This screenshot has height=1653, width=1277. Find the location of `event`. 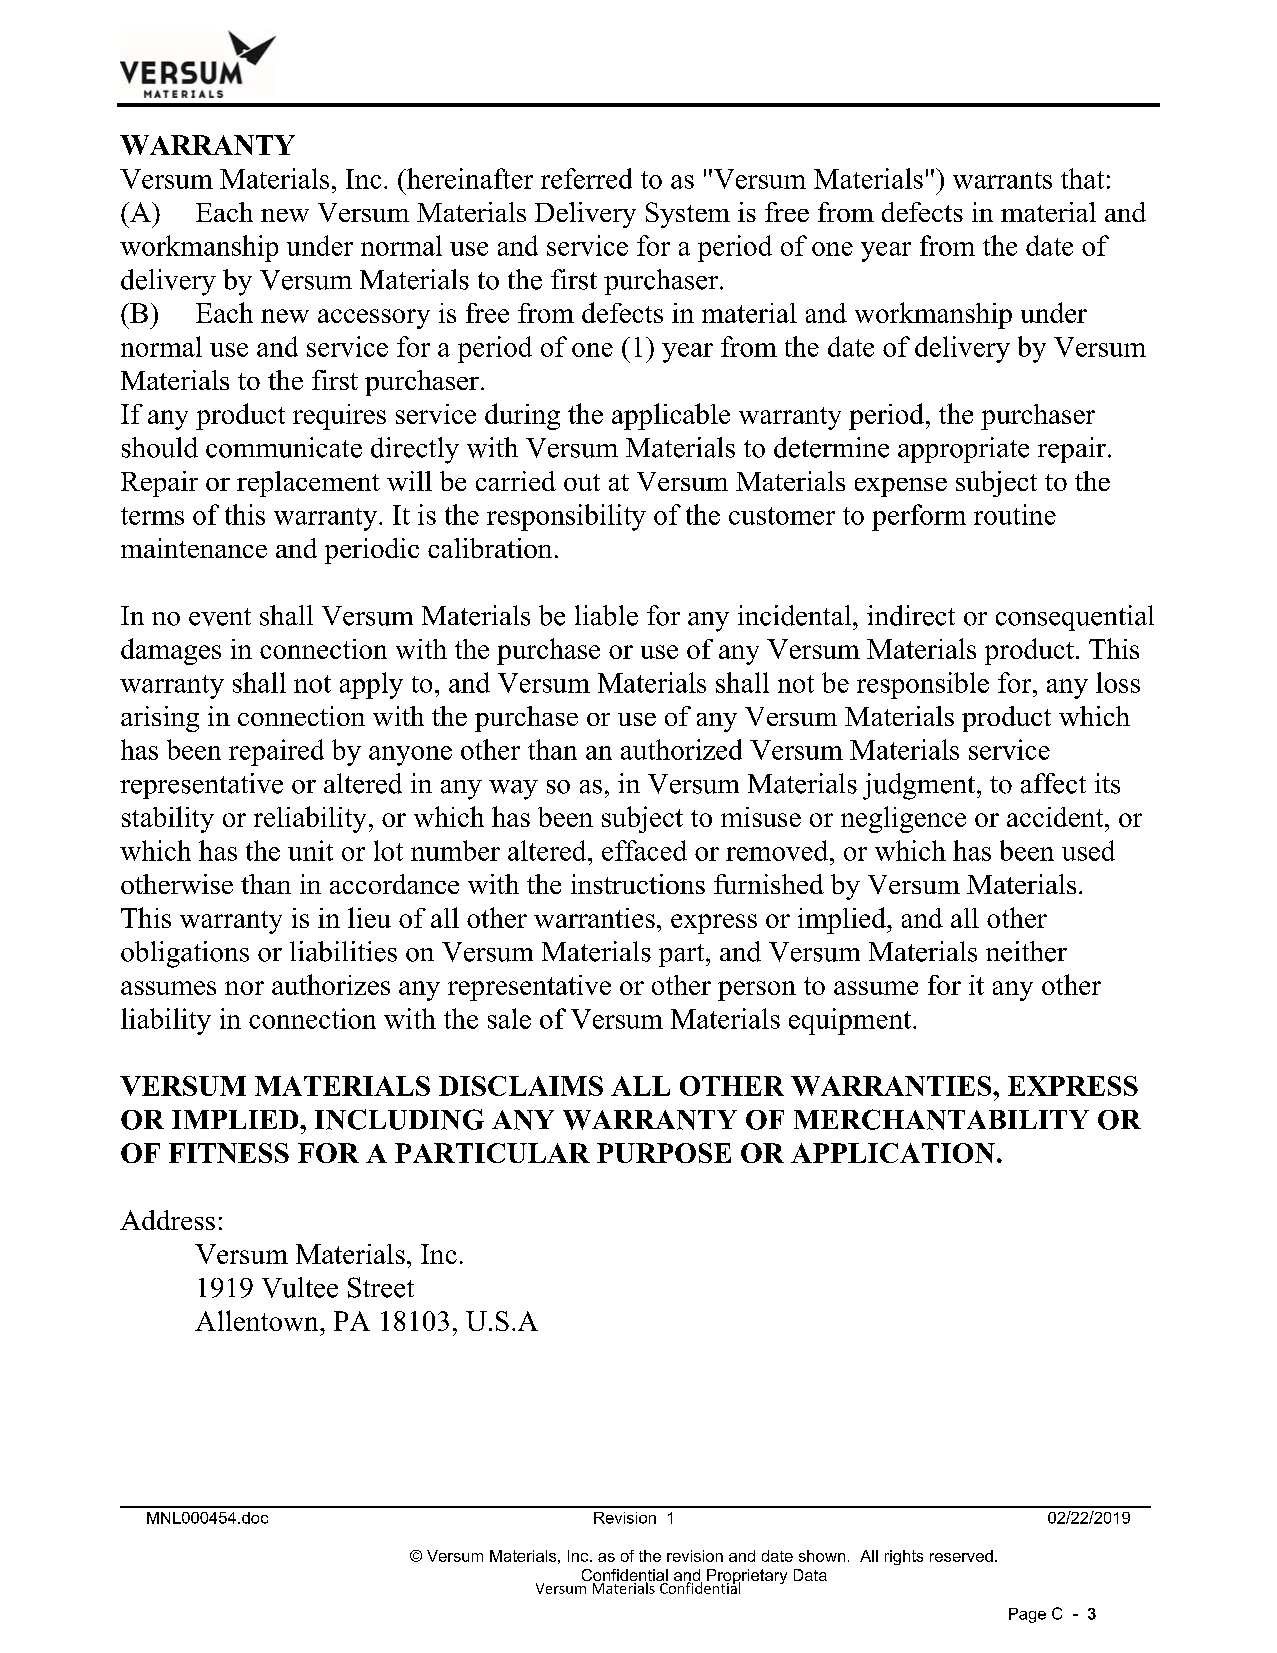

event is located at coordinates (220, 617).
